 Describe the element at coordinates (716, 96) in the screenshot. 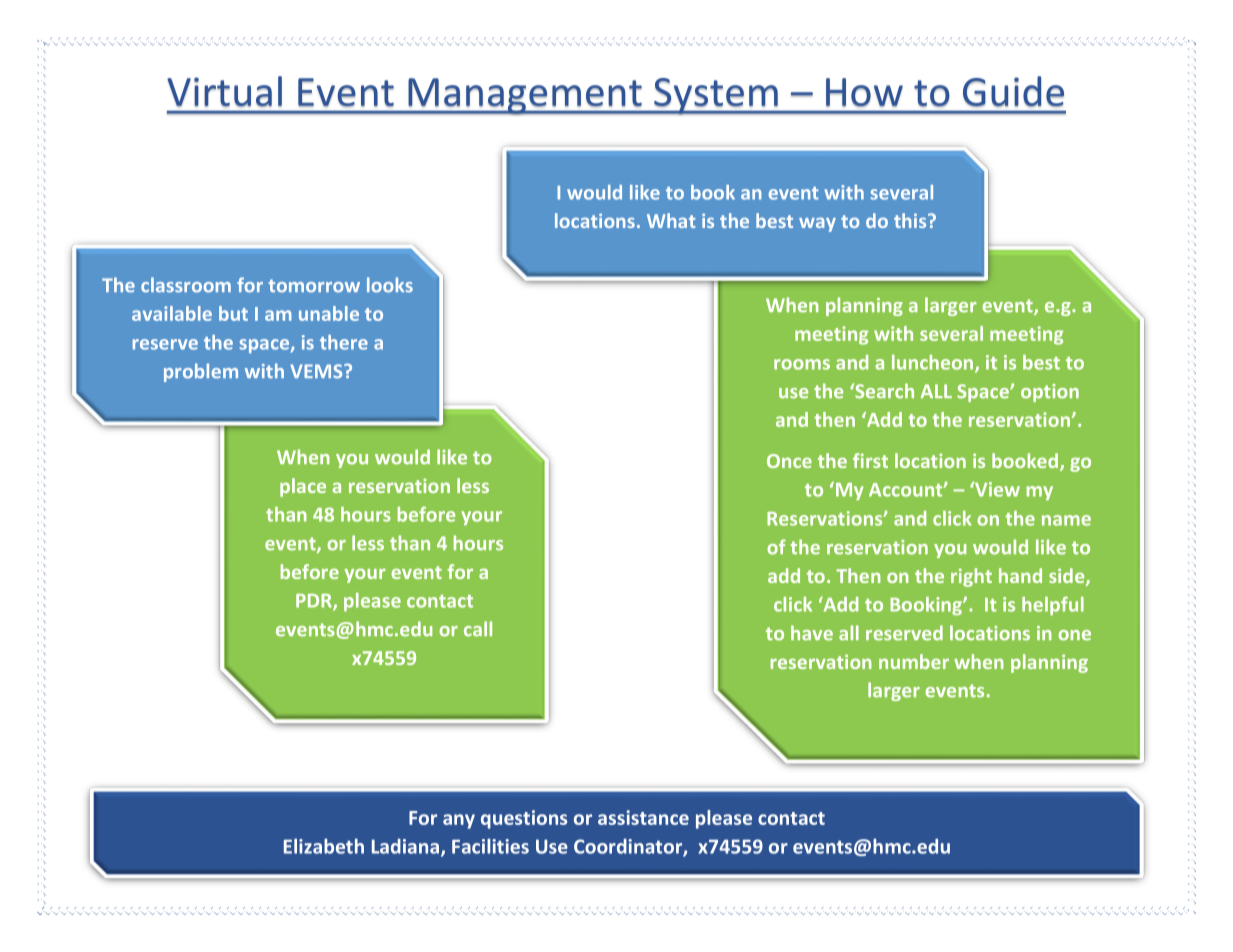

I see `System` at that location.
